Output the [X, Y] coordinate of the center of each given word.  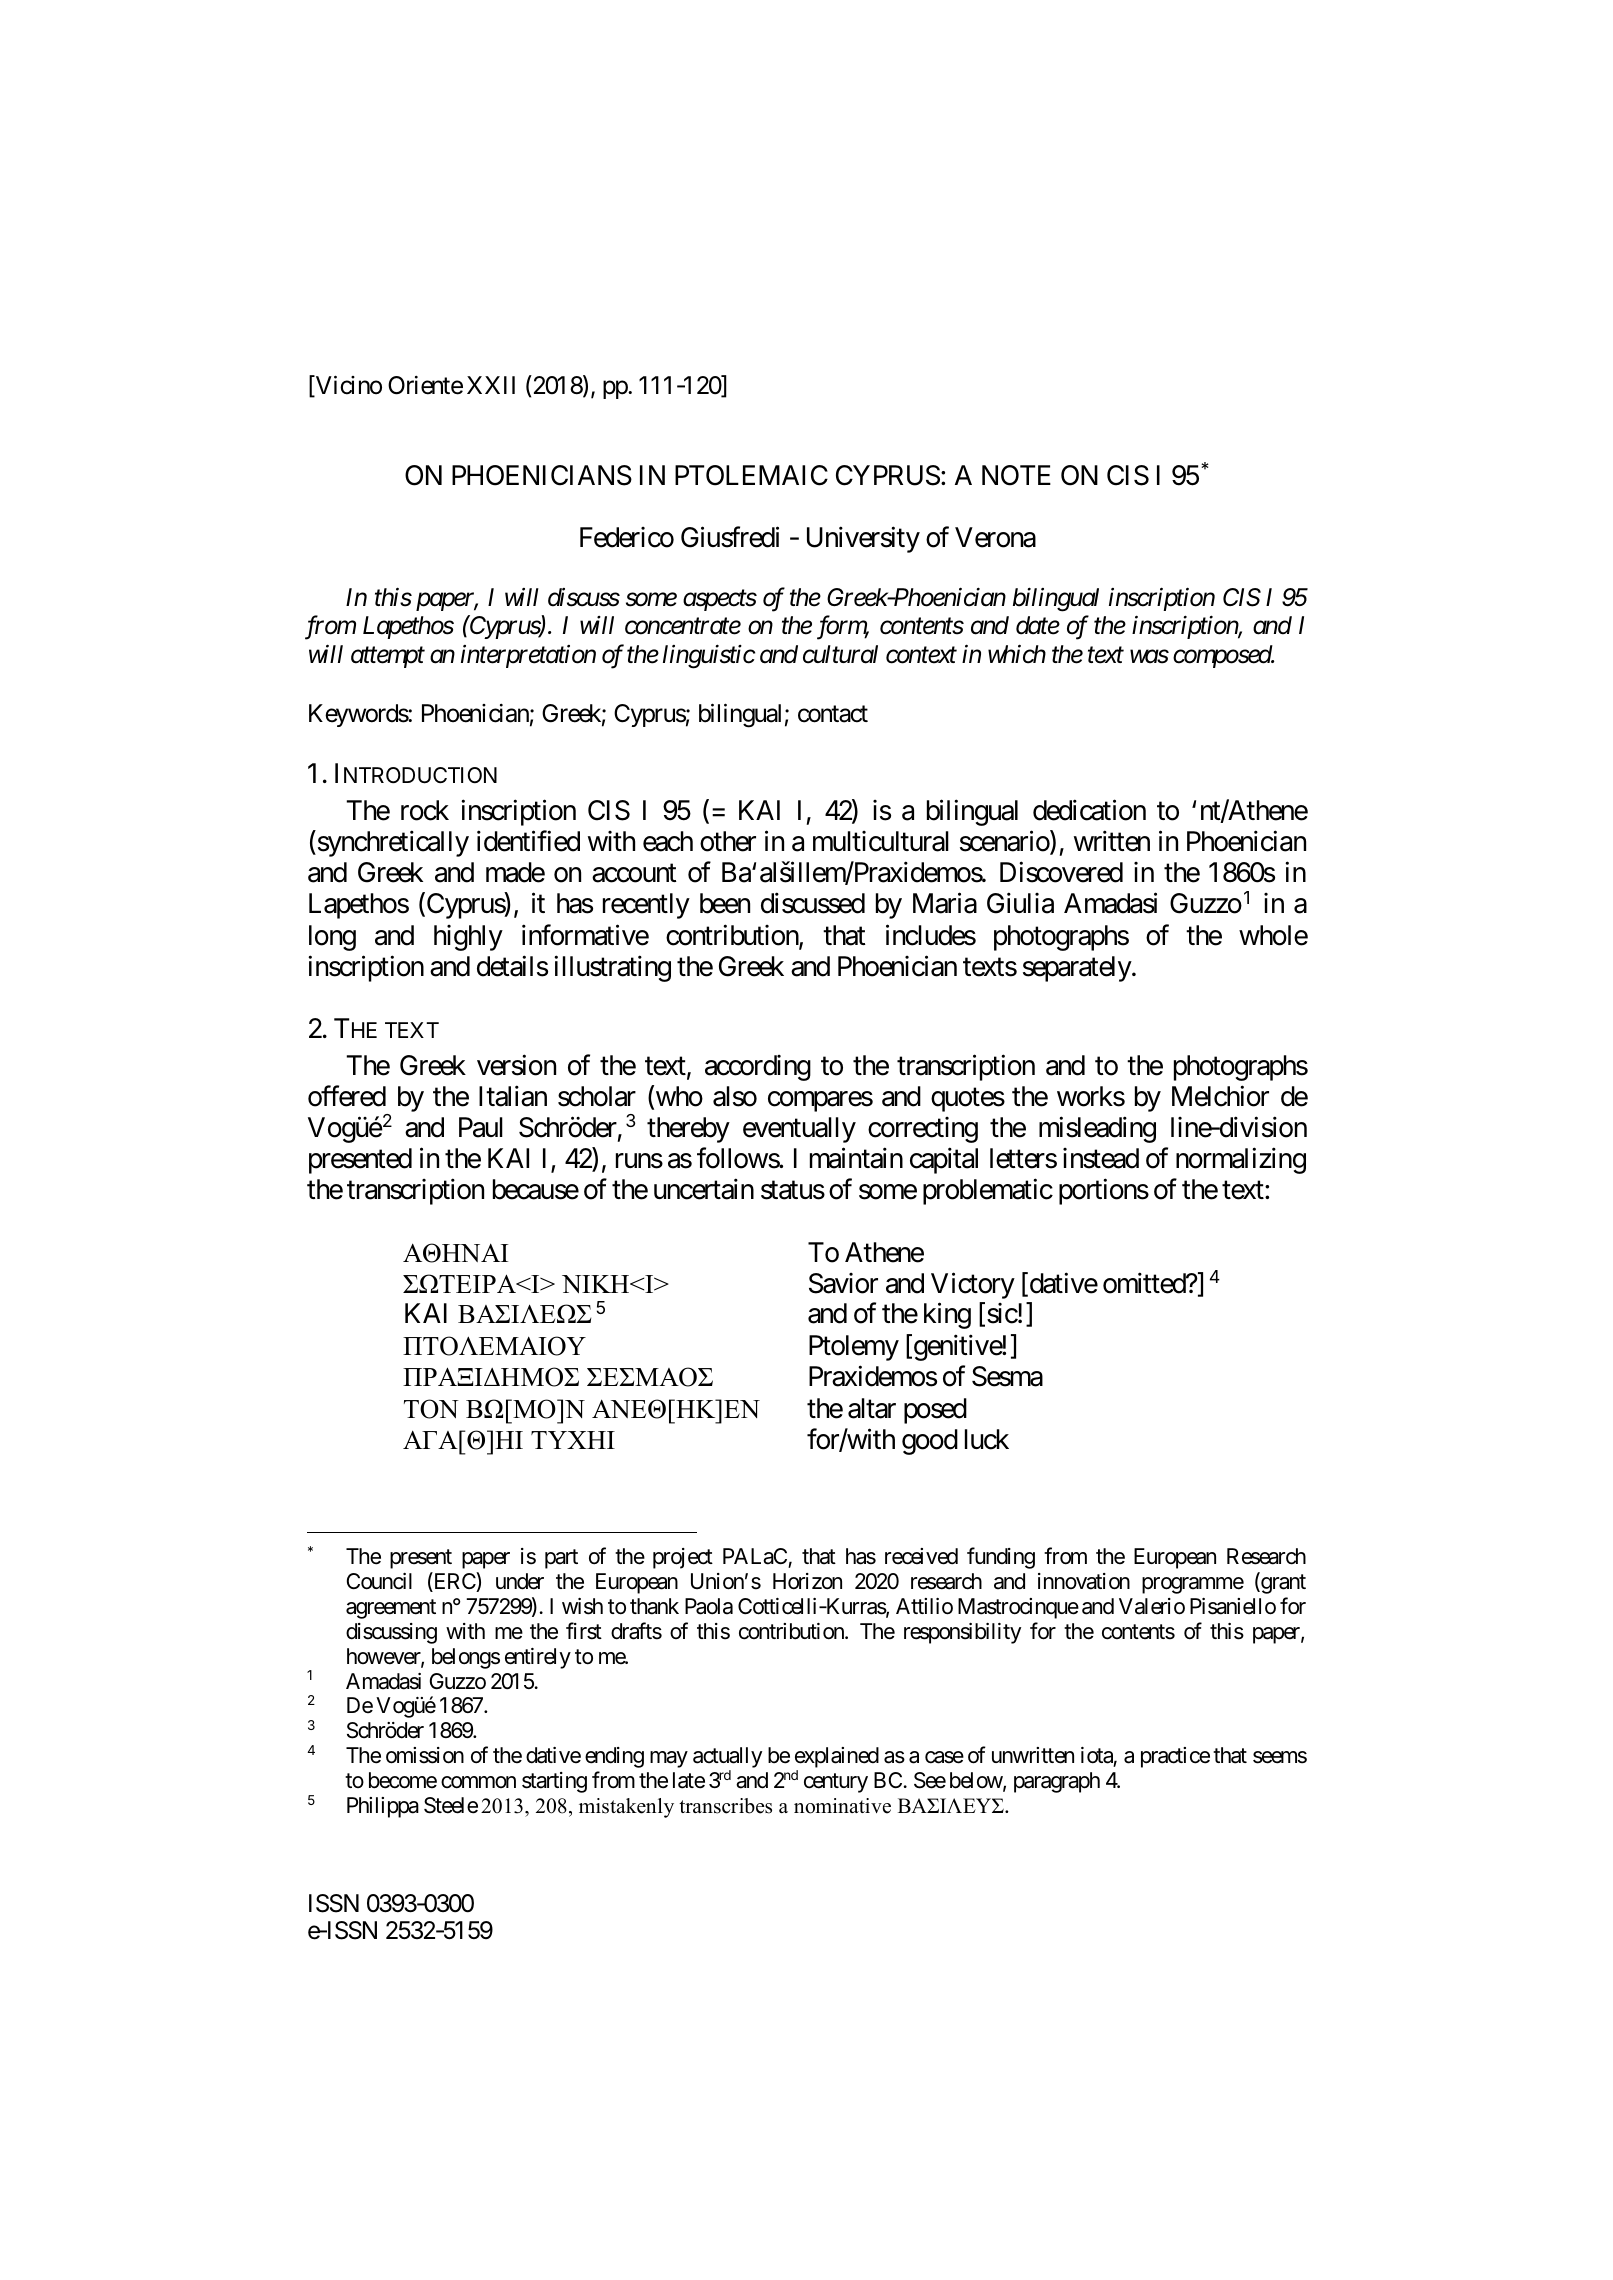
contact [833, 714]
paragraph [1057, 1782]
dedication [1089, 810]
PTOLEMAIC [751, 475]
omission [425, 1755]
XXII [491, 385]
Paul [481, 1127]
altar [872, 1408]
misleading [1097, 1130]
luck [987, 1439]
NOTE [1016, 475]
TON [431, 1409]
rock [425, 810]
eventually [799, 1130]
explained [837, 1759]
